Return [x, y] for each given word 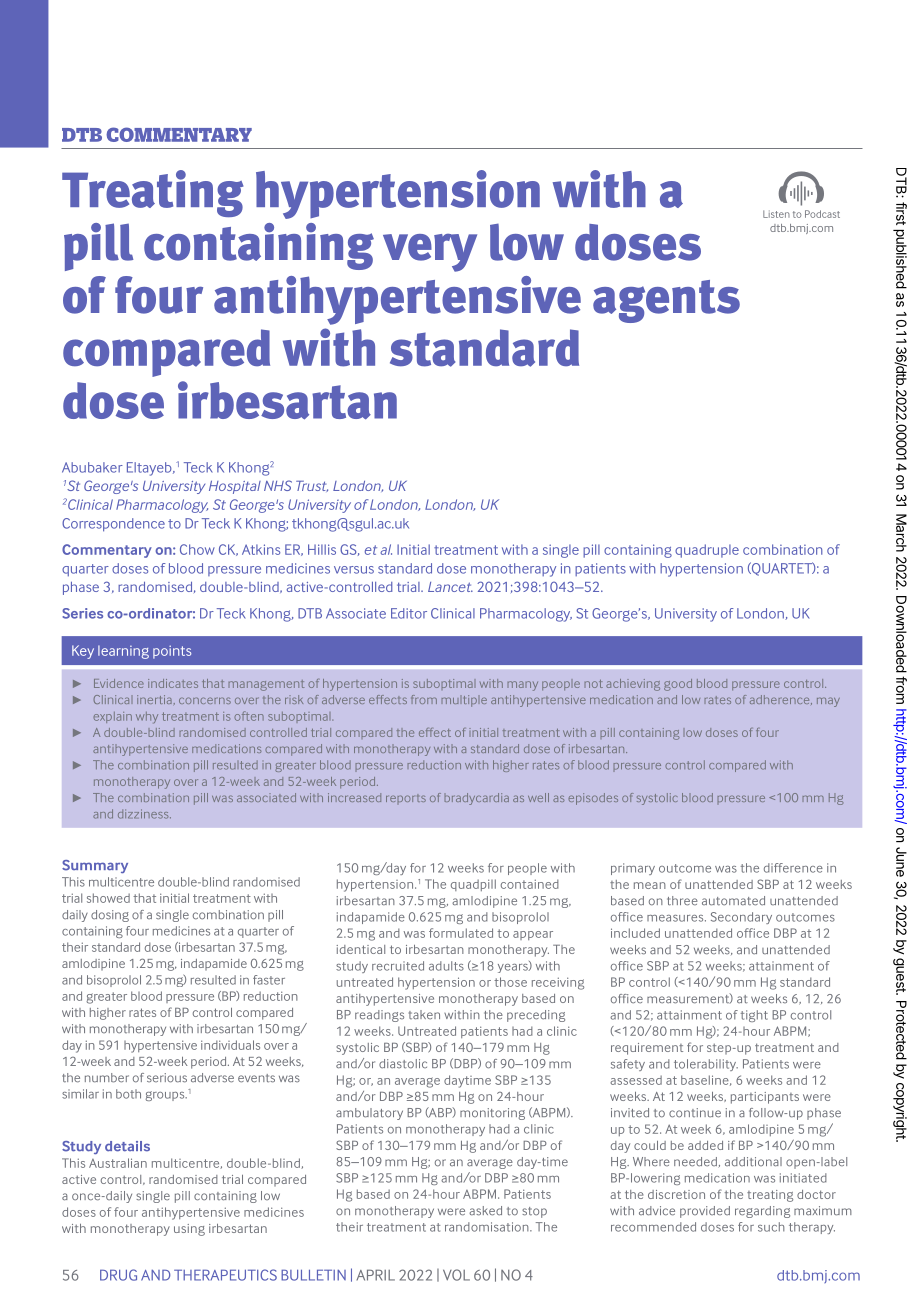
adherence [781, 700]
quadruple [707, 551]
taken [424, 1015]
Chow [197, 549]
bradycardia [477, 799]
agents [666, 301]
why [147, 717]
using [189, 1230]
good [678, 685]
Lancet [450, 587]
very [430, 253]
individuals [230, 1045]
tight [754, 1016]
